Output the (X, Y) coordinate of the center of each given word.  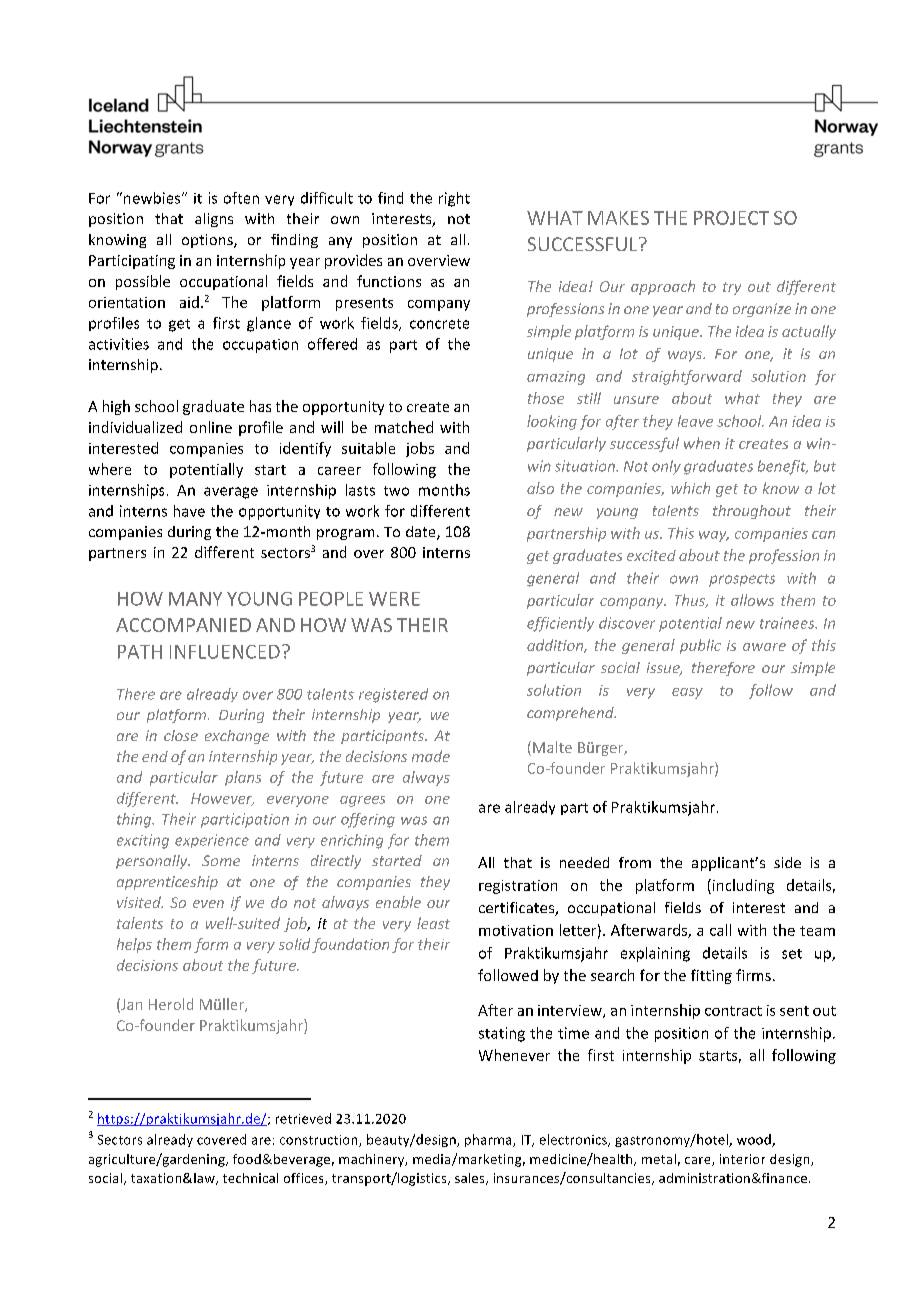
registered (393, 695)
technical (250, 1178)
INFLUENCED (225, 652)
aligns (214, 220)
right (454, 199)
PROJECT (731, 218)
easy (687, 693)
